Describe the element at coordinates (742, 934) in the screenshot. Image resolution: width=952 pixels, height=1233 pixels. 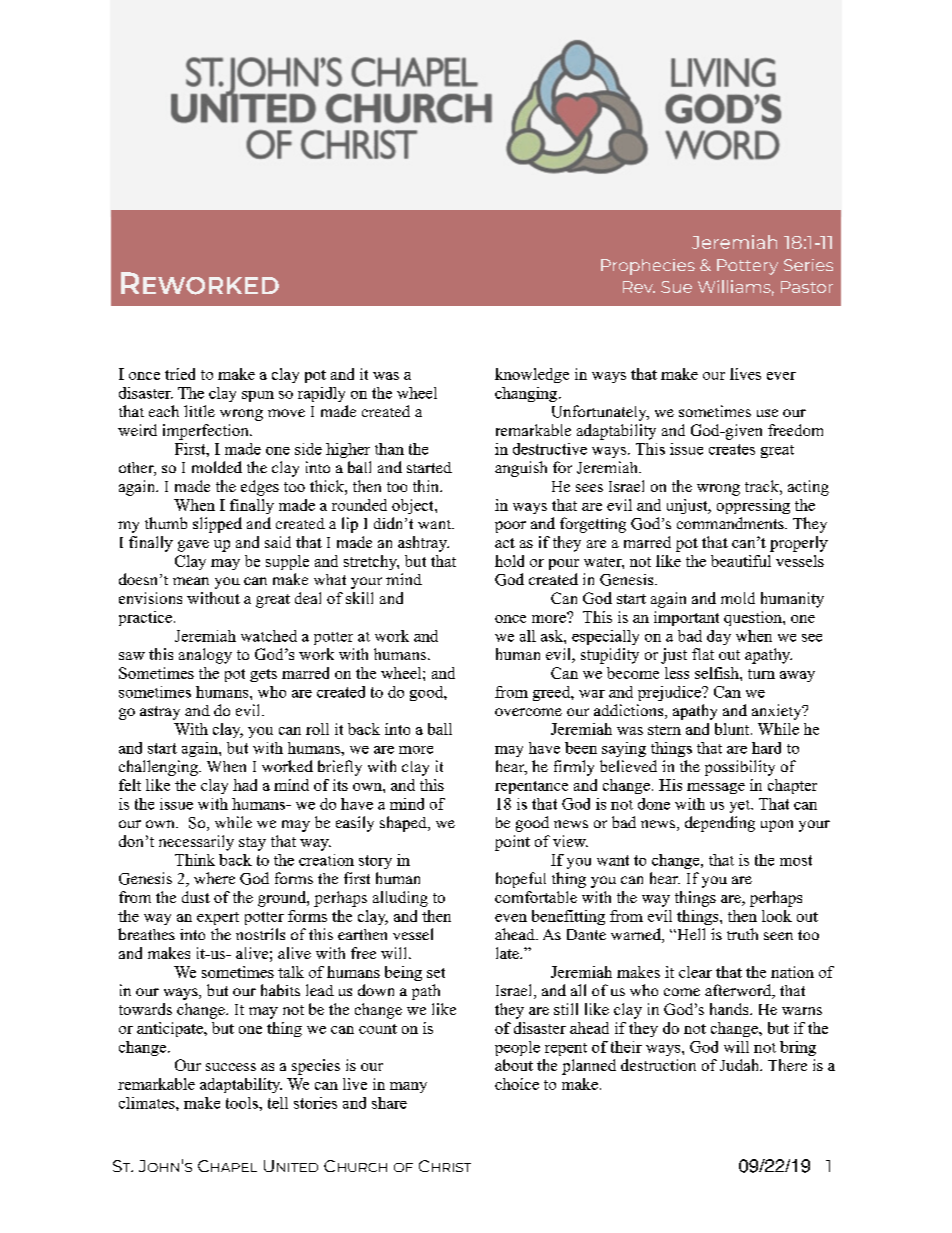
I see `truth` at that location.
